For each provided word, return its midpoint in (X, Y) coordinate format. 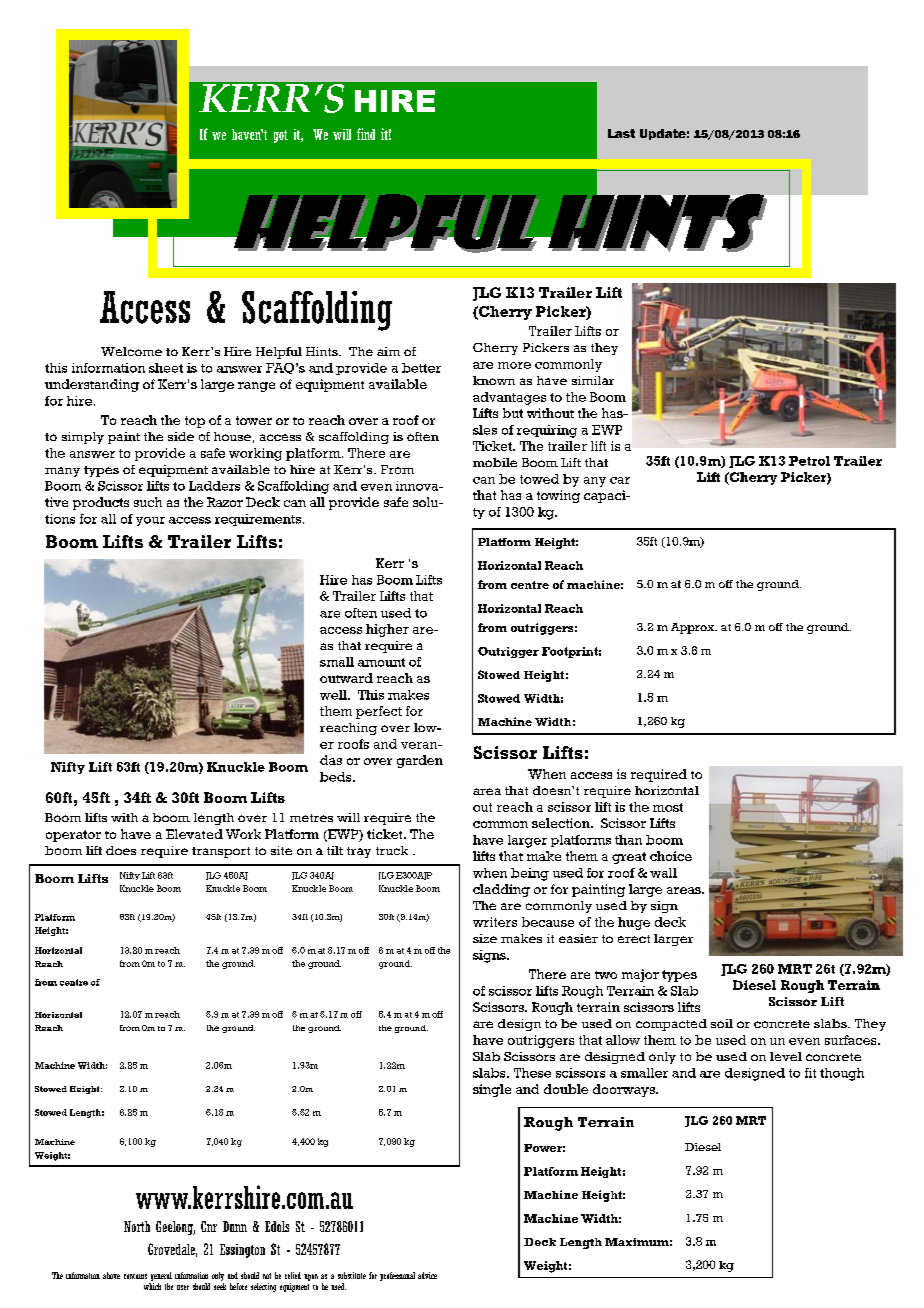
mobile (495, 462)
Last (621, 133)
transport (221, 852)
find (366, 134)
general (161, 1276)
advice (427, 1275)
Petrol (809, 461)
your (150, 521)
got (281, 136)
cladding (501, 890)
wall (663, 873)
